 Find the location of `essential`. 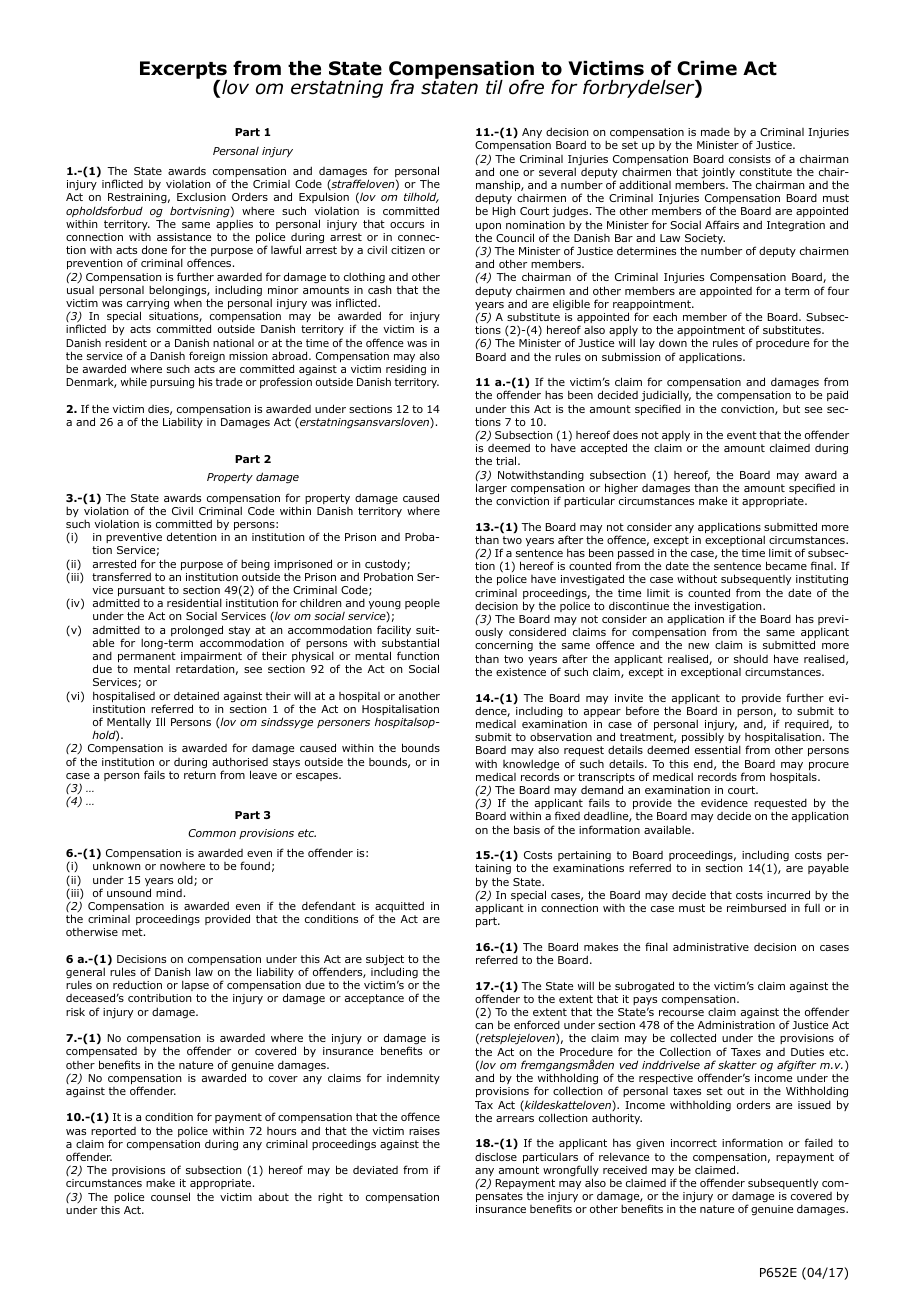

essential is located at coordinates (718, 749).
